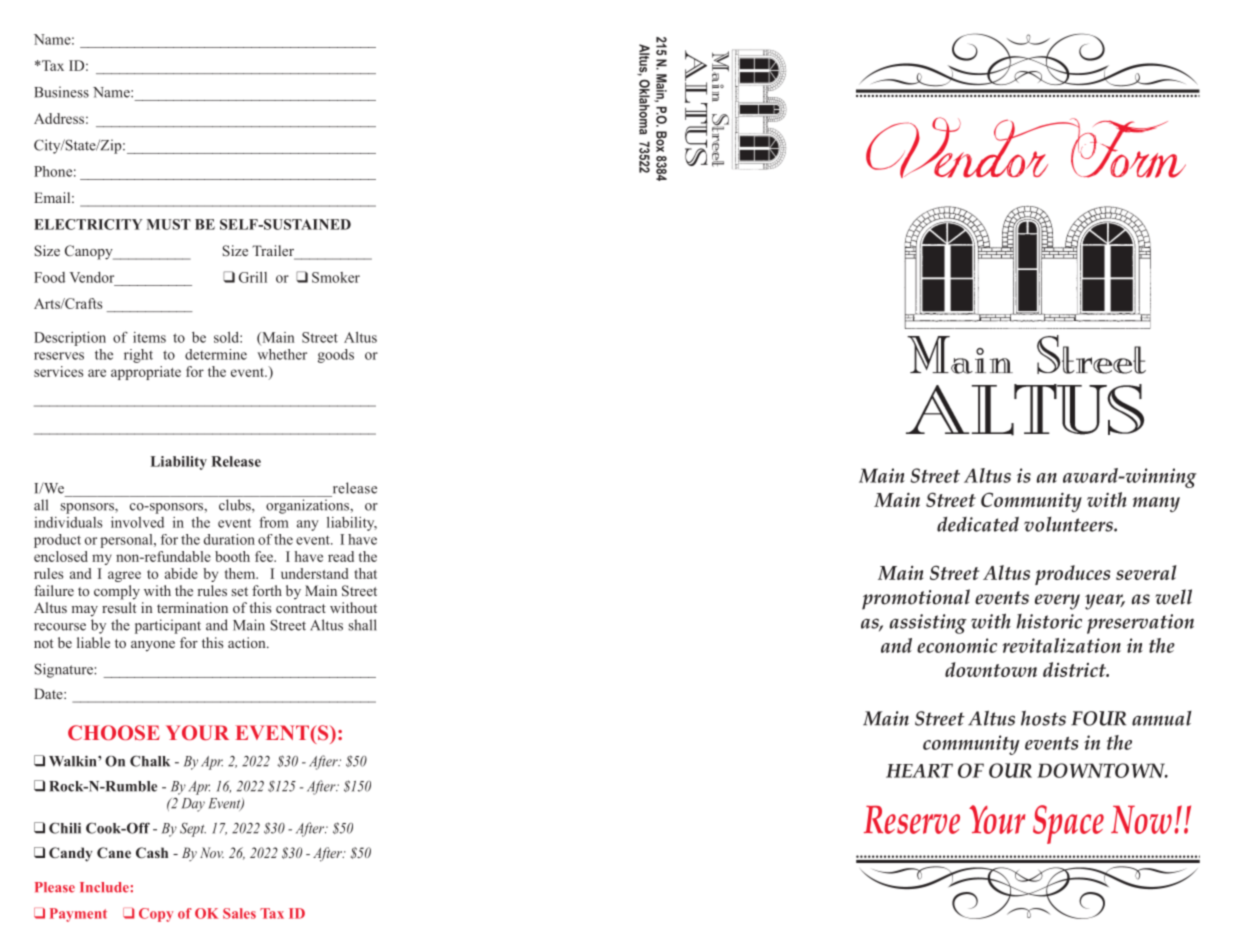 Image resolution: width=1233 pixels, height=952 pixels. What do you see at coordinates (137, 522) in the image?
I see `involved` at bounding box center [137, 522].
